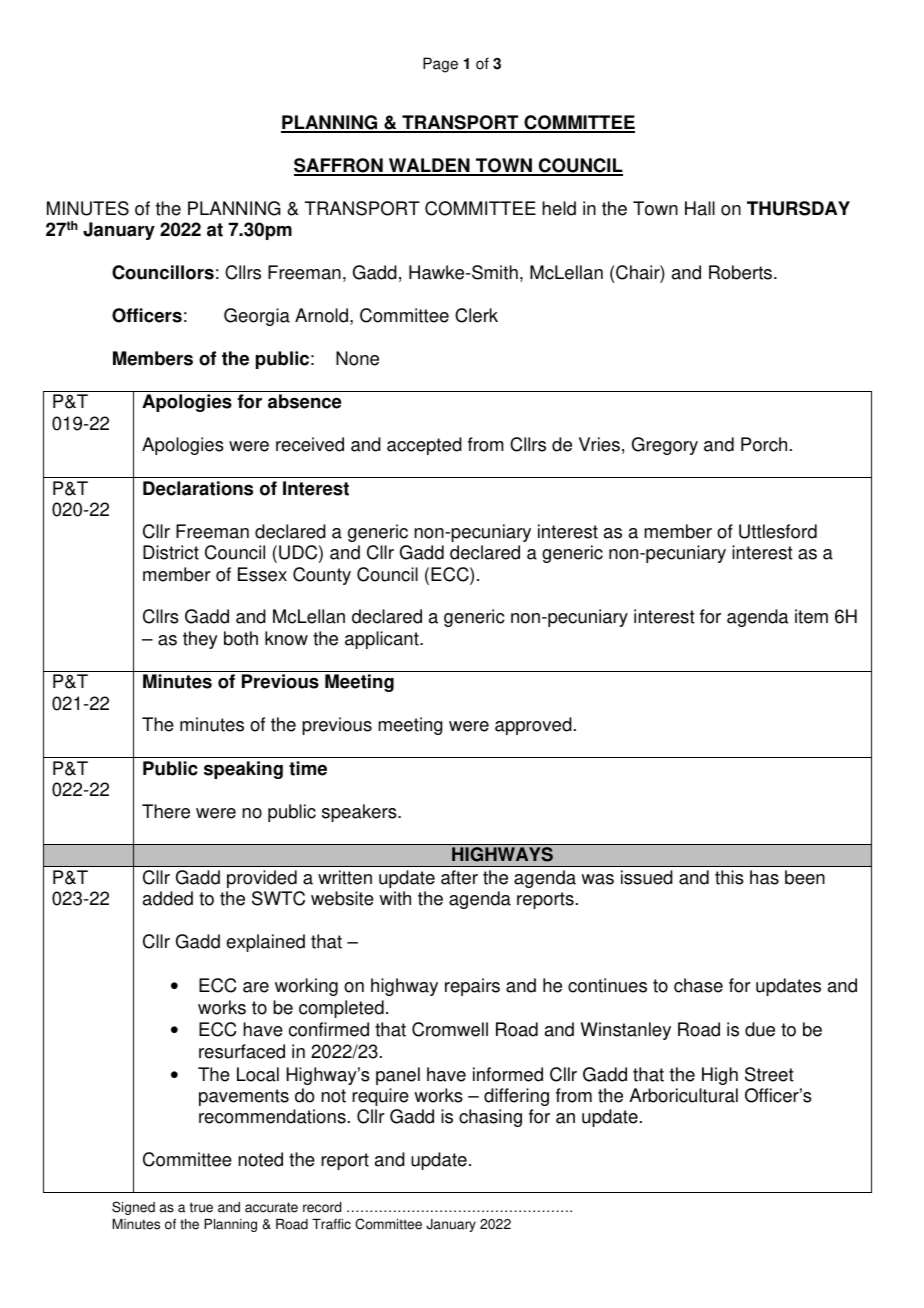 Image resolution: width=924 pixels, height=1308 pixels. Describe the element at coordinates (168, 898) in the document. I see `added` at that location.
